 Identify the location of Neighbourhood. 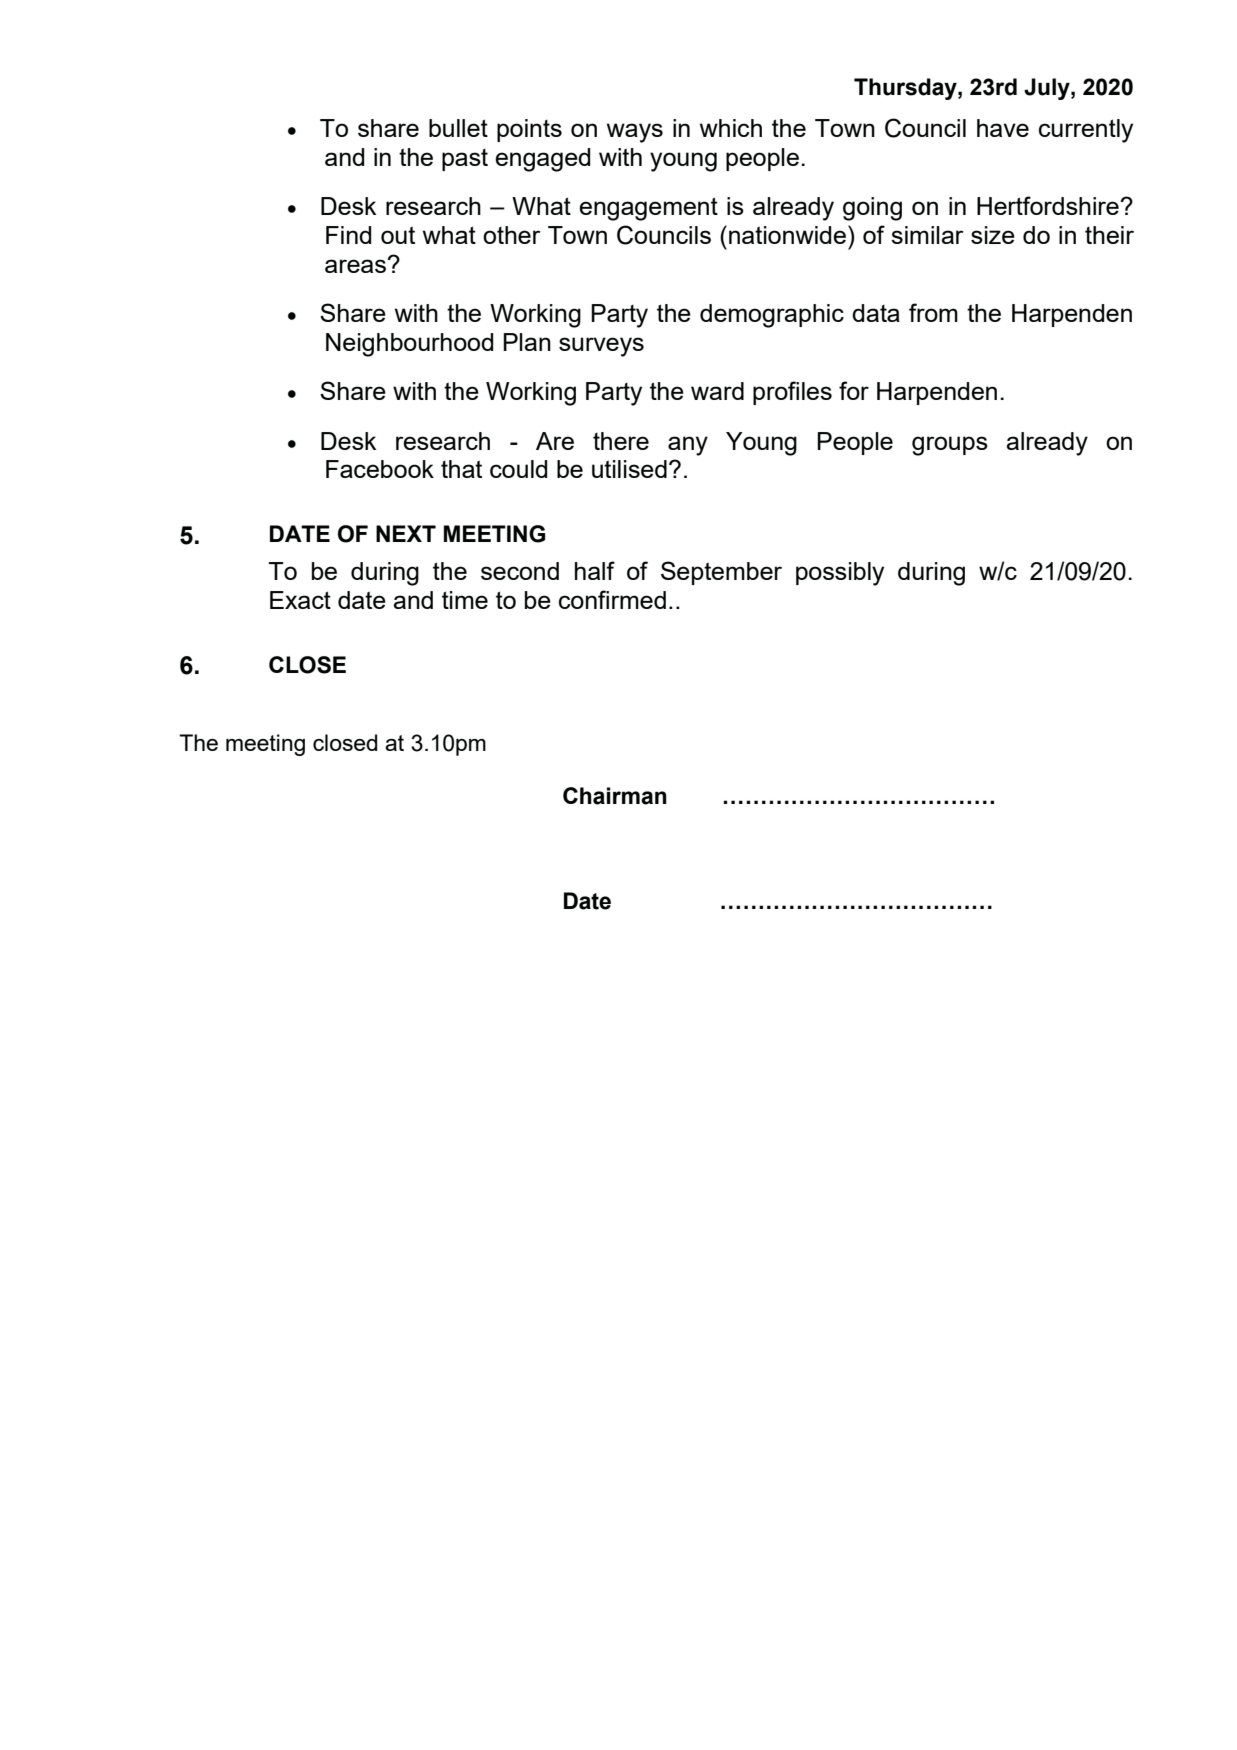
(409, 345).
